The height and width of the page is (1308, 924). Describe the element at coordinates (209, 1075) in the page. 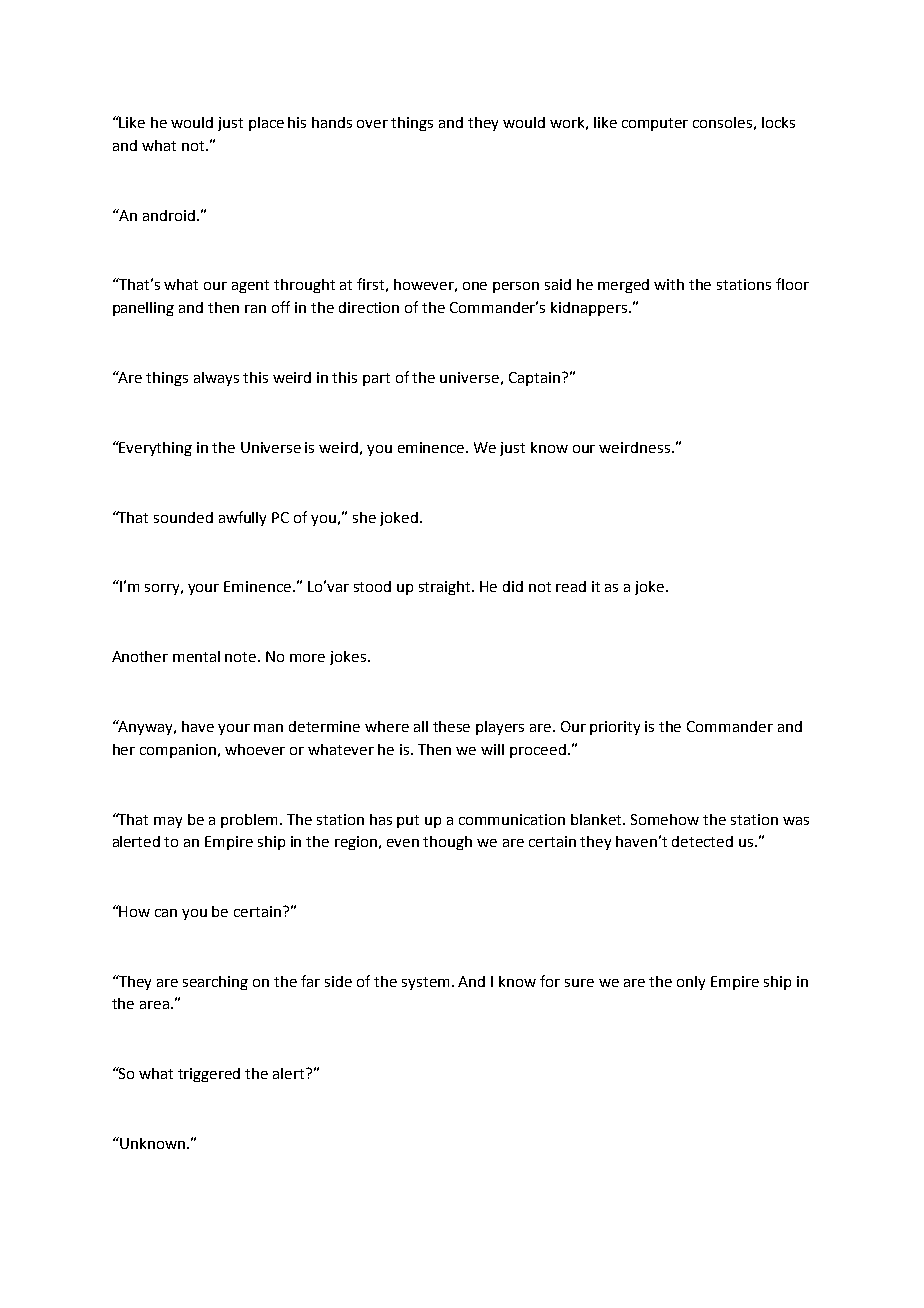

I see `triggered` at that location.
